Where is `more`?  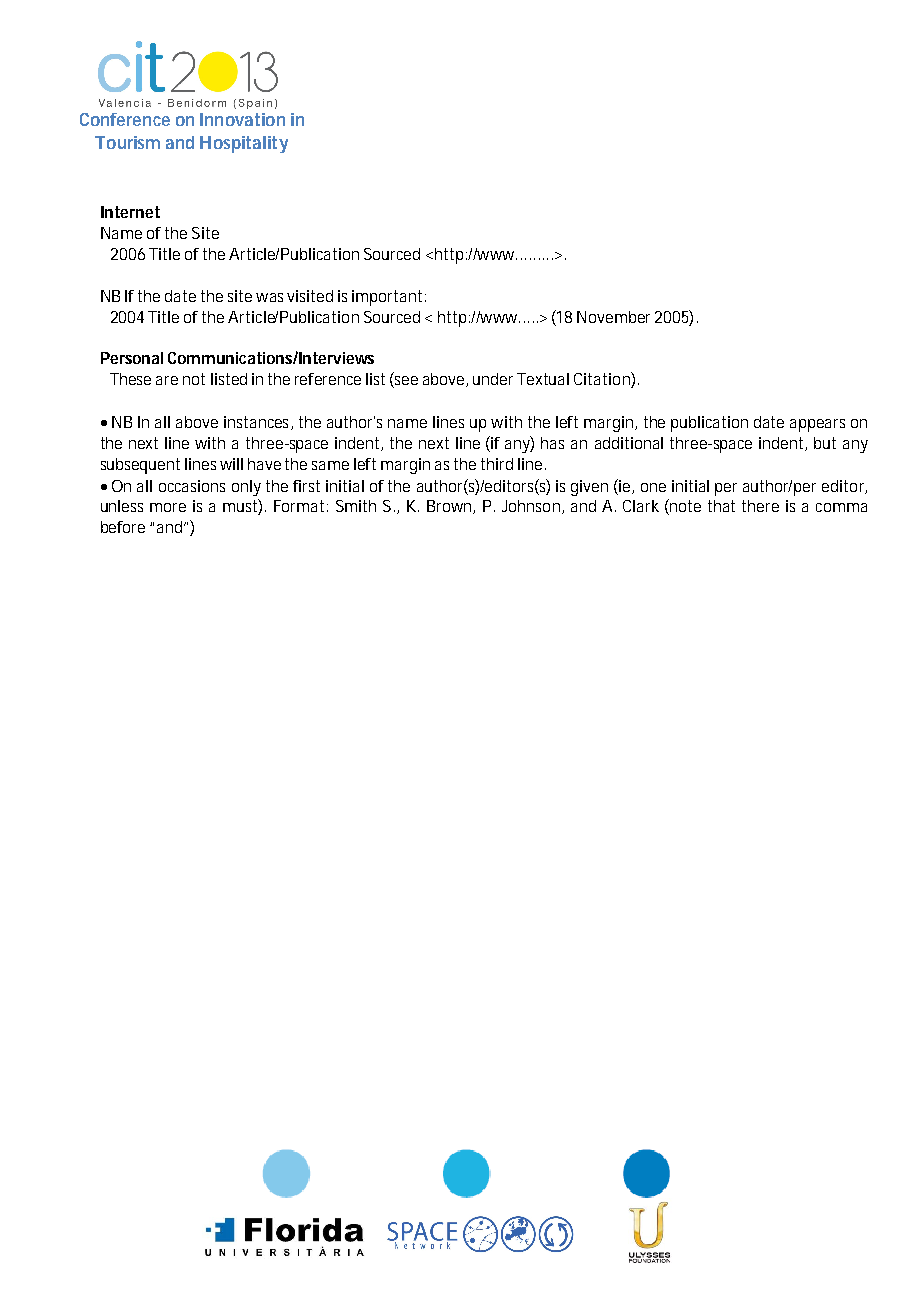 more is located at coordinates (168, 507).
